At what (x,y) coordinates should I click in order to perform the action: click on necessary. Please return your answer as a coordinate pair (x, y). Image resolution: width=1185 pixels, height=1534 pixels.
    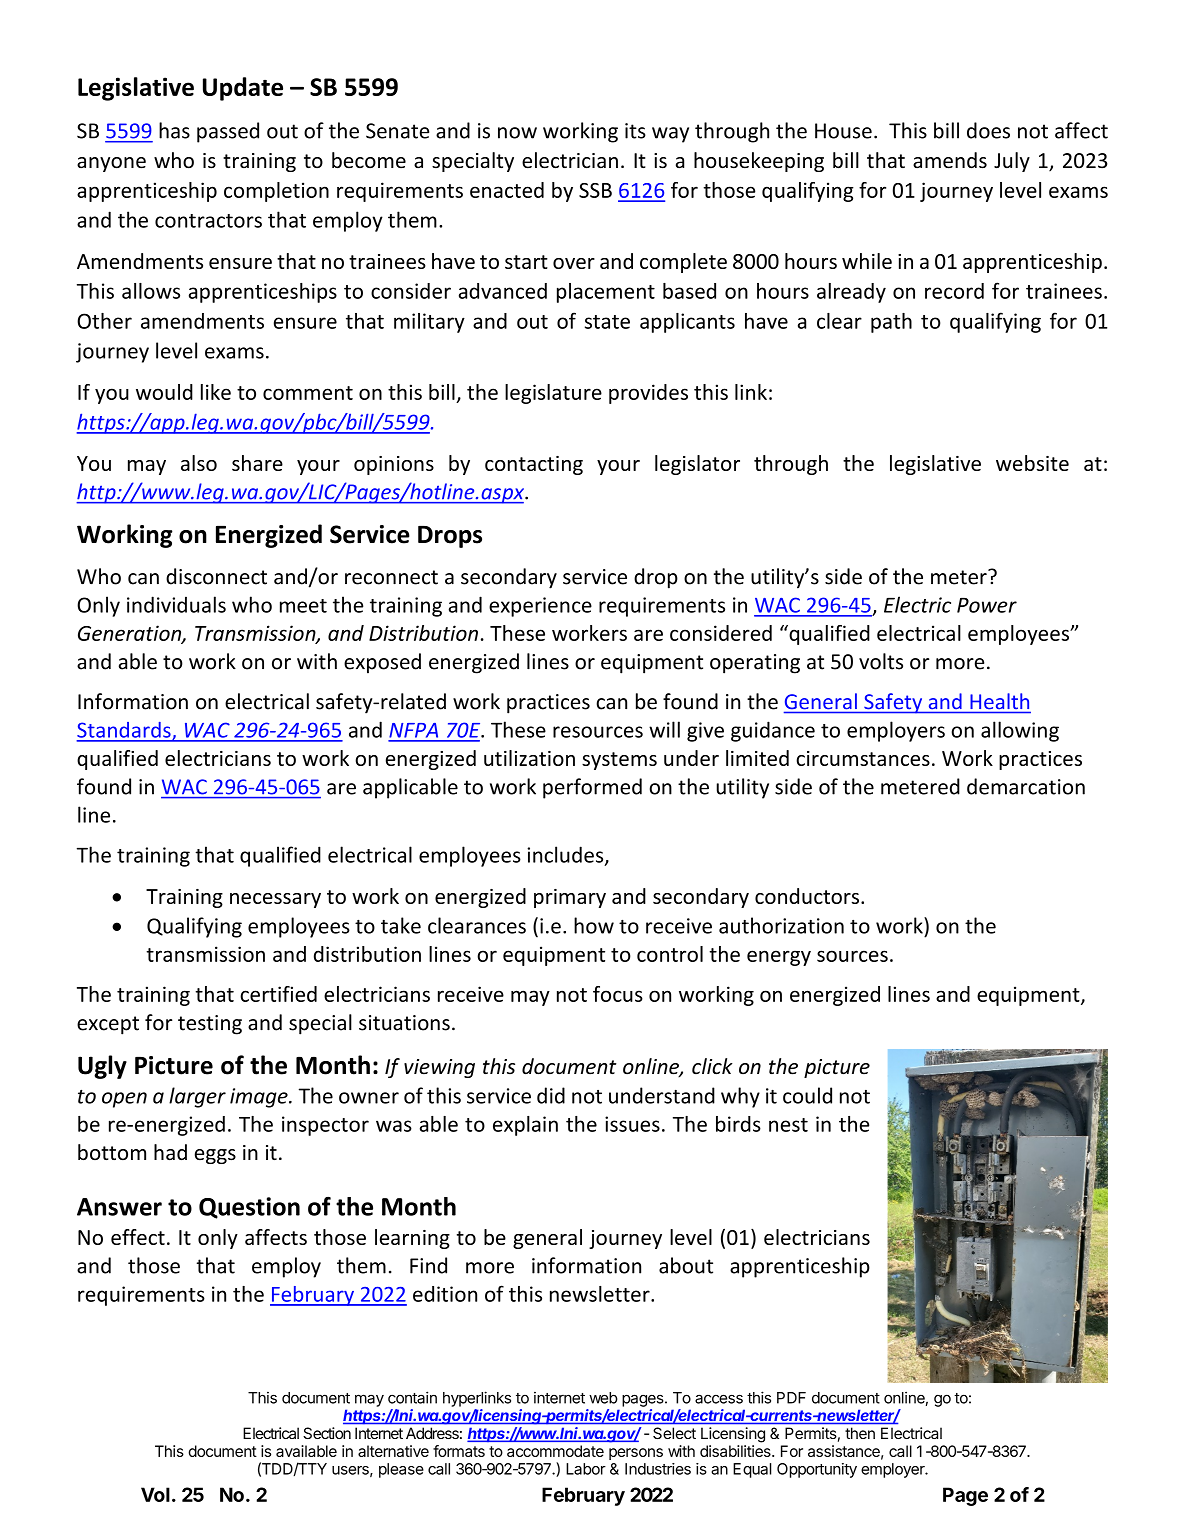
    Looking at the image, I should click on (275, 900).
